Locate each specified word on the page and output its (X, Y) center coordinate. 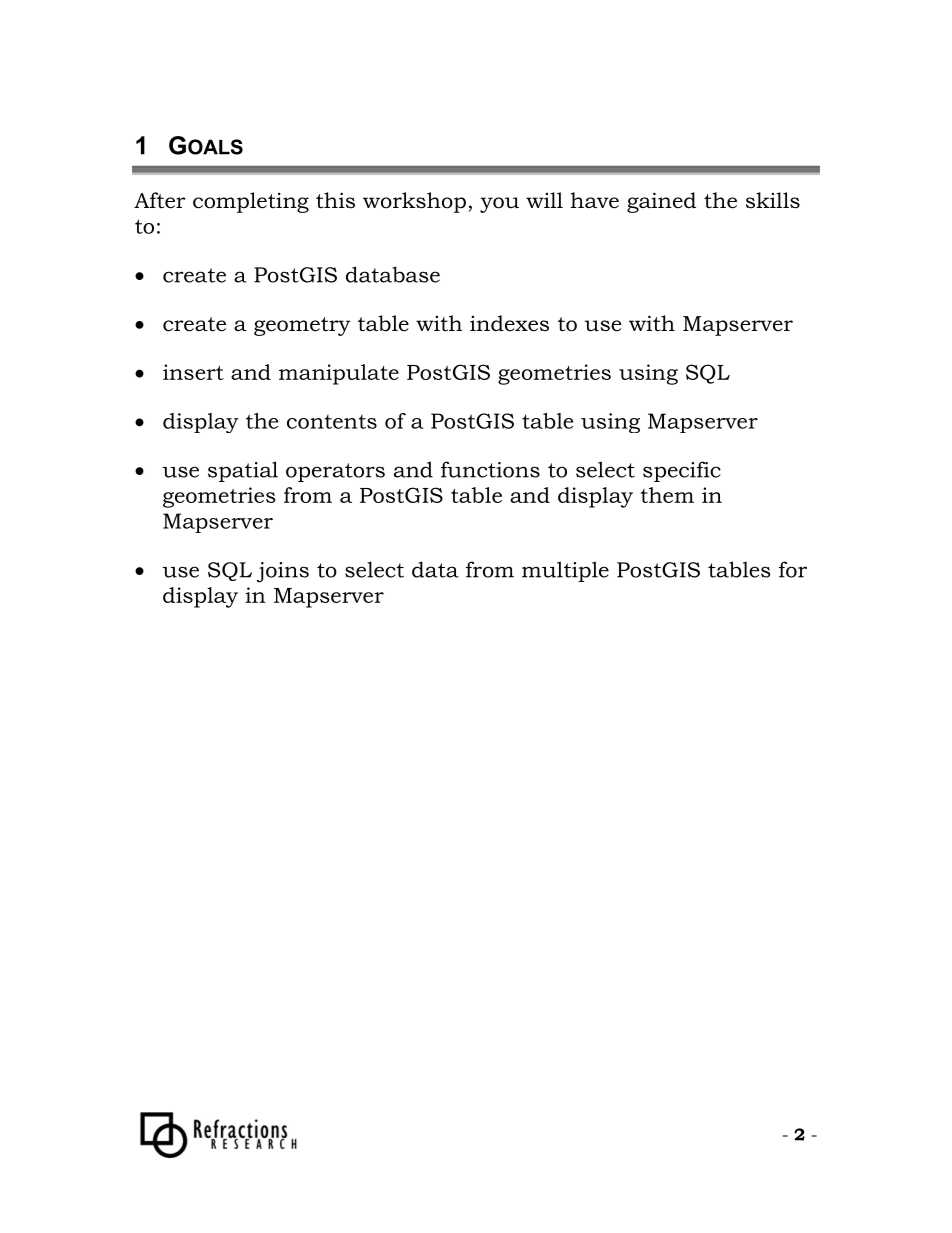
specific (682, 471)
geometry (302, 326)
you (499, 205)
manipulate (339, 374)
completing (251, 202)
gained (661, 202)
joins (283, 572)
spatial (243, 471)
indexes (509, 323)
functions (490, 469)
